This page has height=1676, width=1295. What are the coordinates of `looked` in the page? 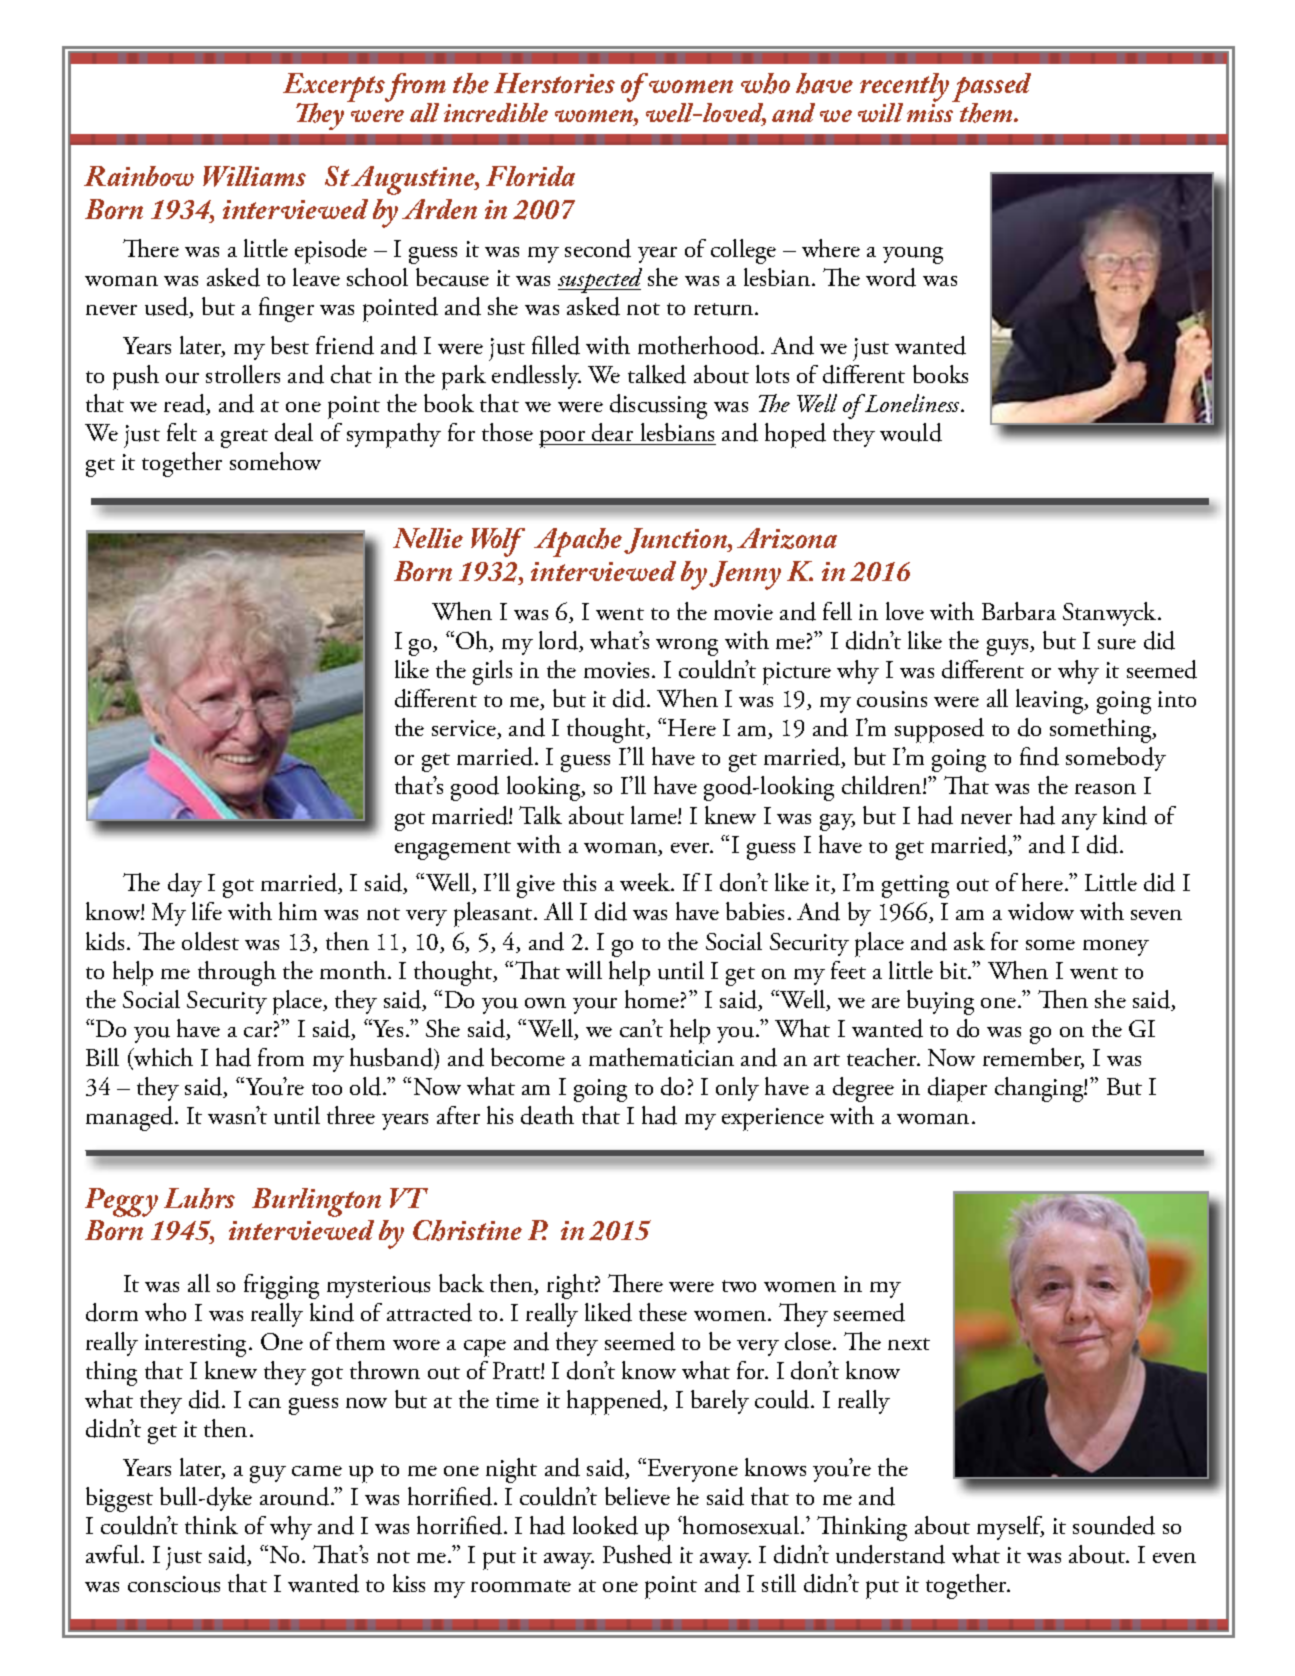 It's located at (605, 1525).
